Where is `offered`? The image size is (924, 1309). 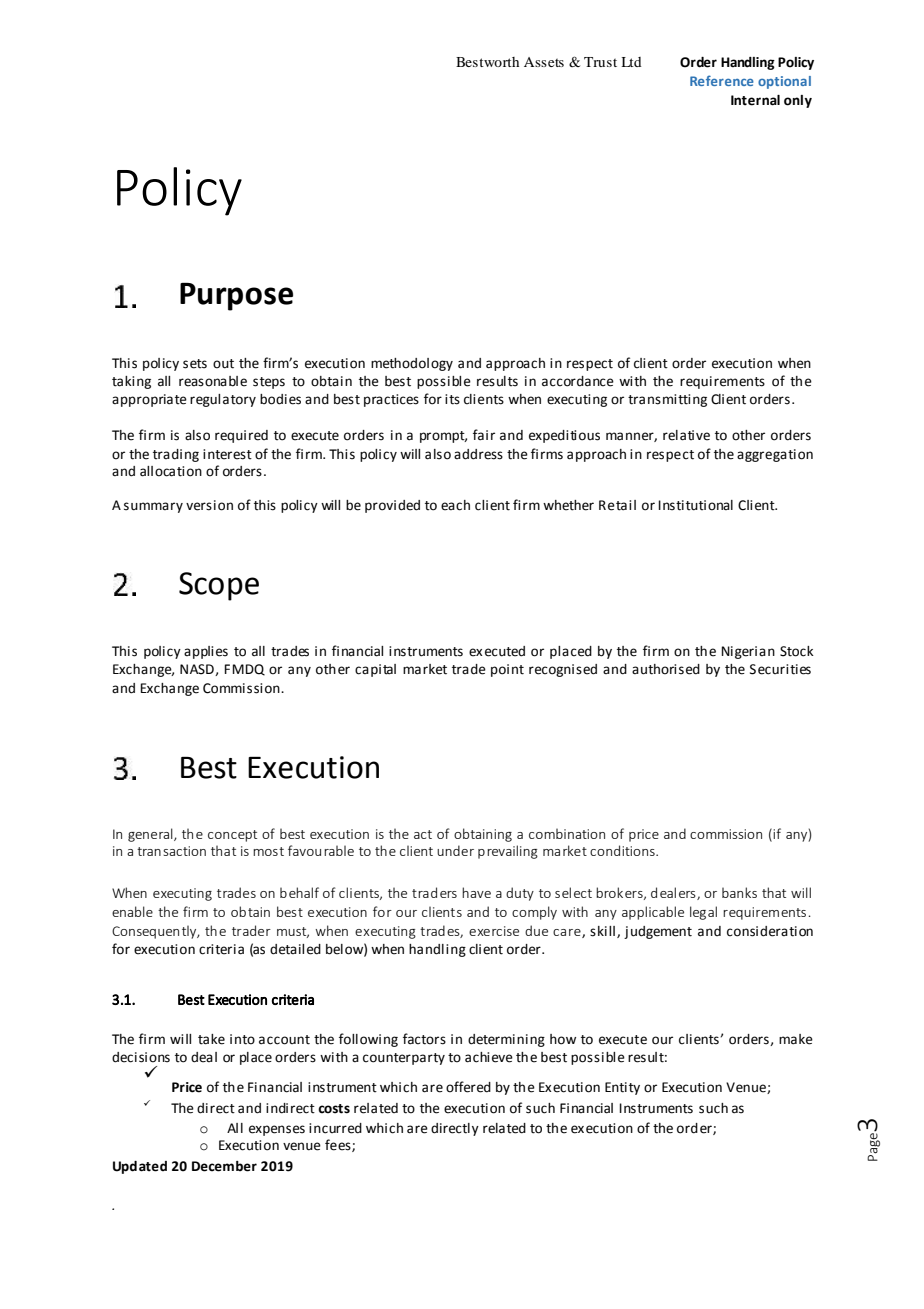
offered is located at coordinates (468, 1087).
